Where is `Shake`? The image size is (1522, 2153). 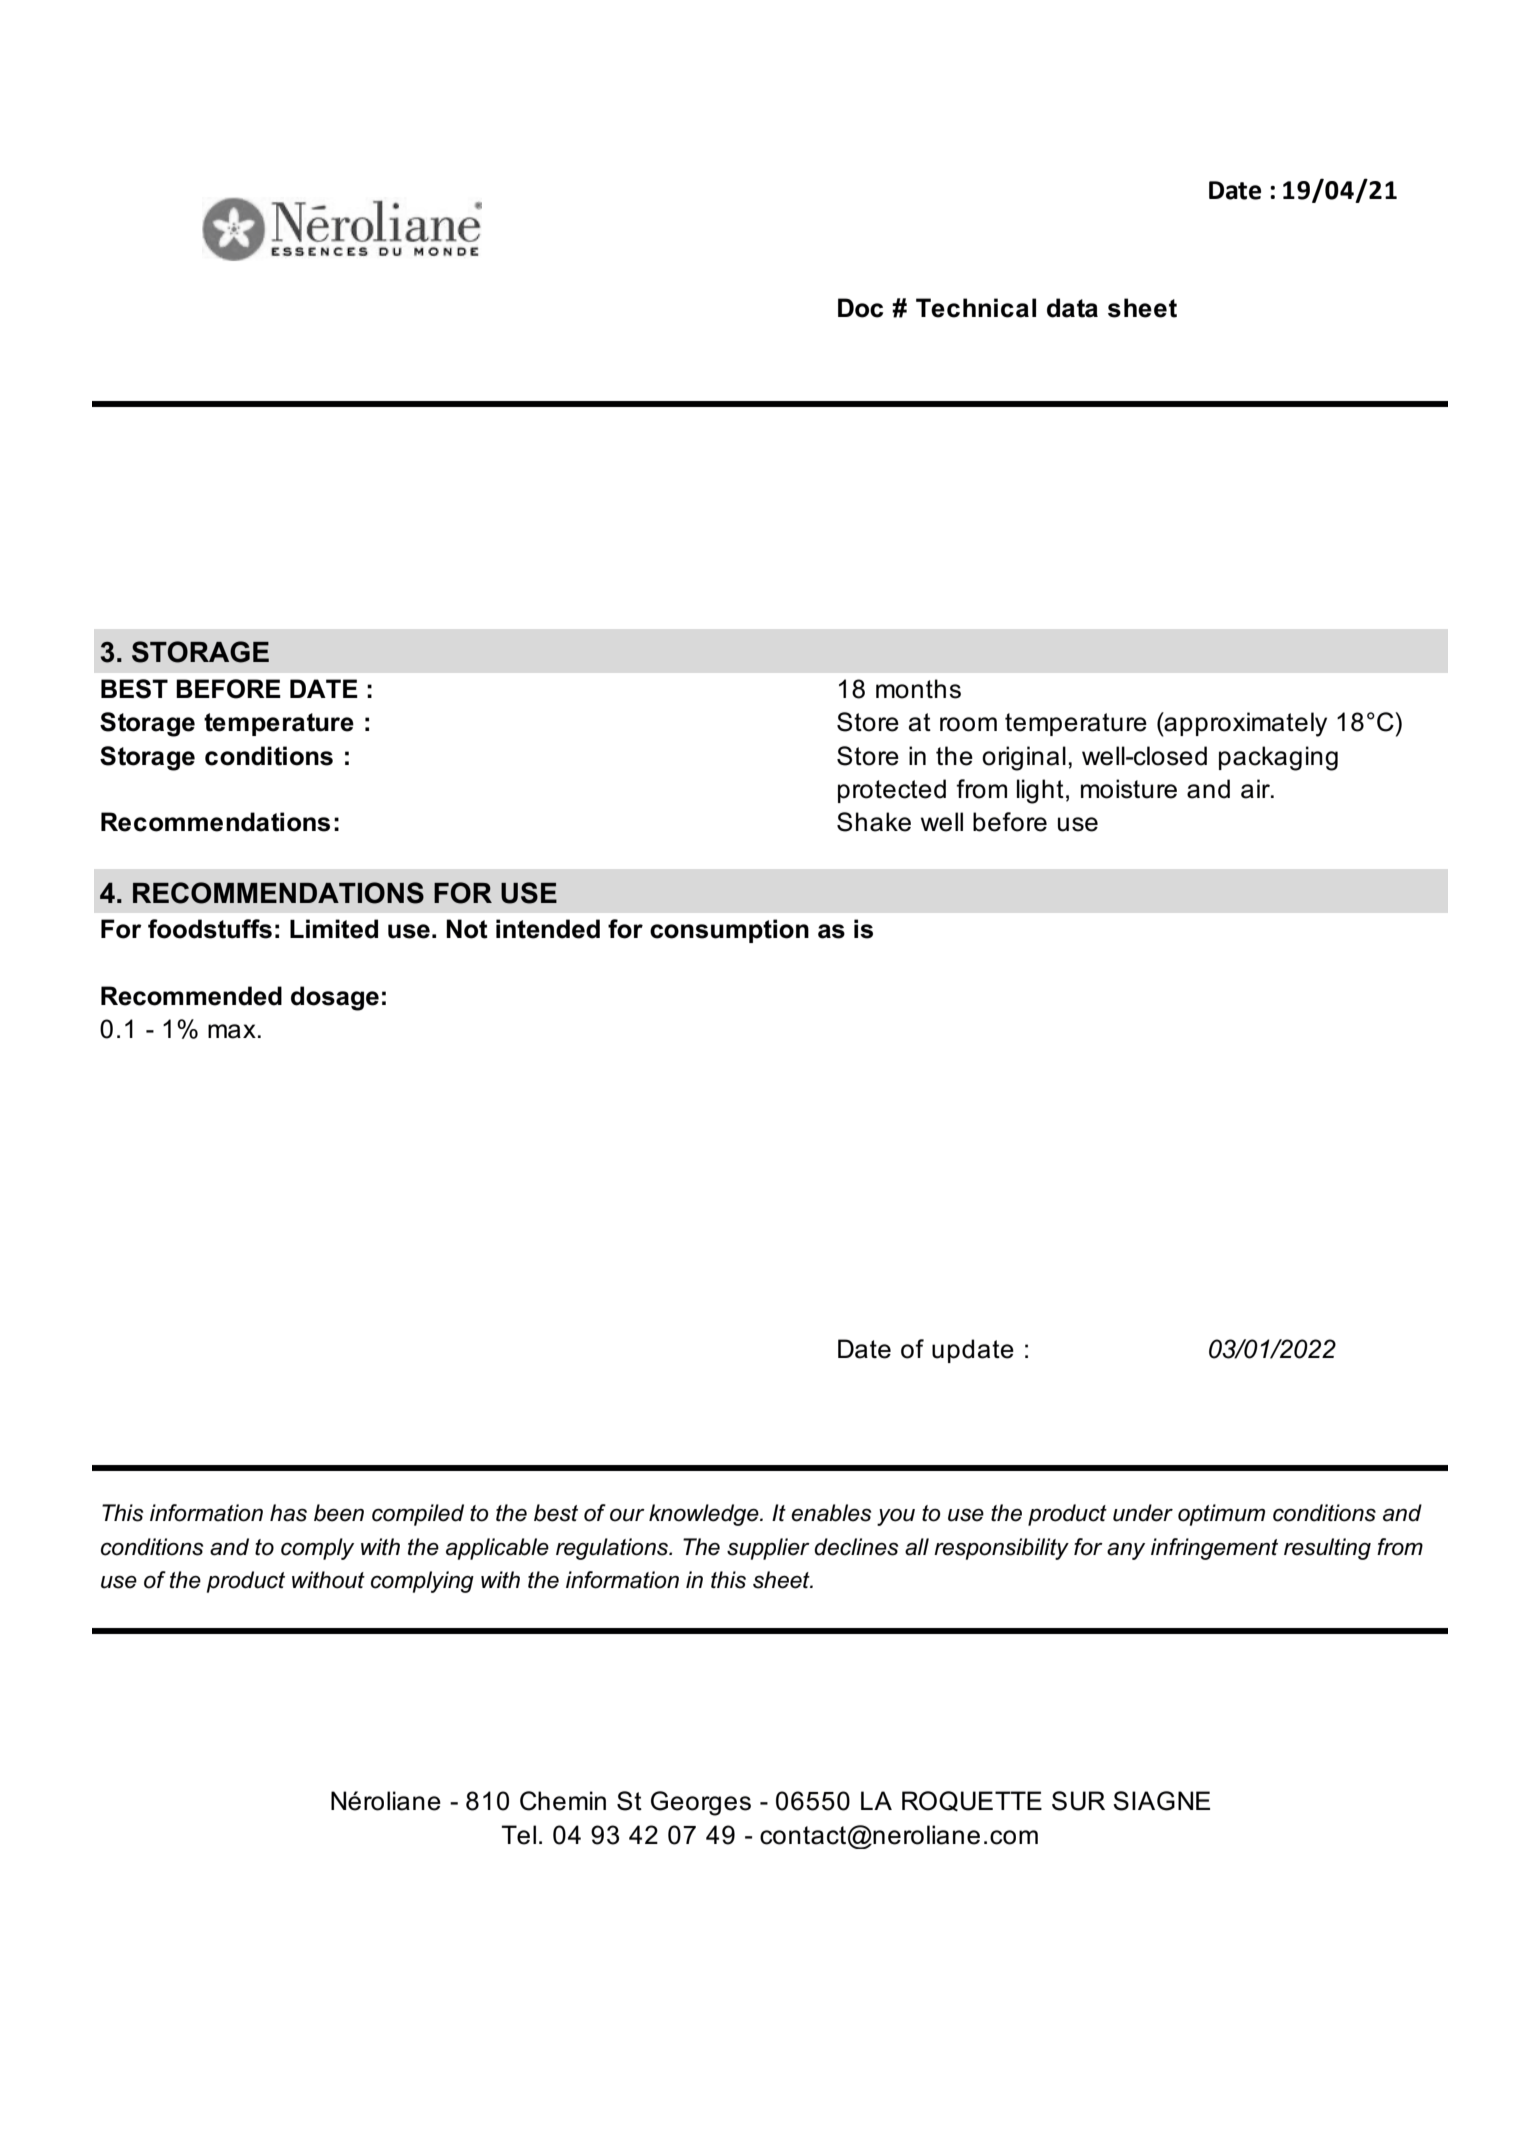
Shake is located at coordinates (874, 822).
